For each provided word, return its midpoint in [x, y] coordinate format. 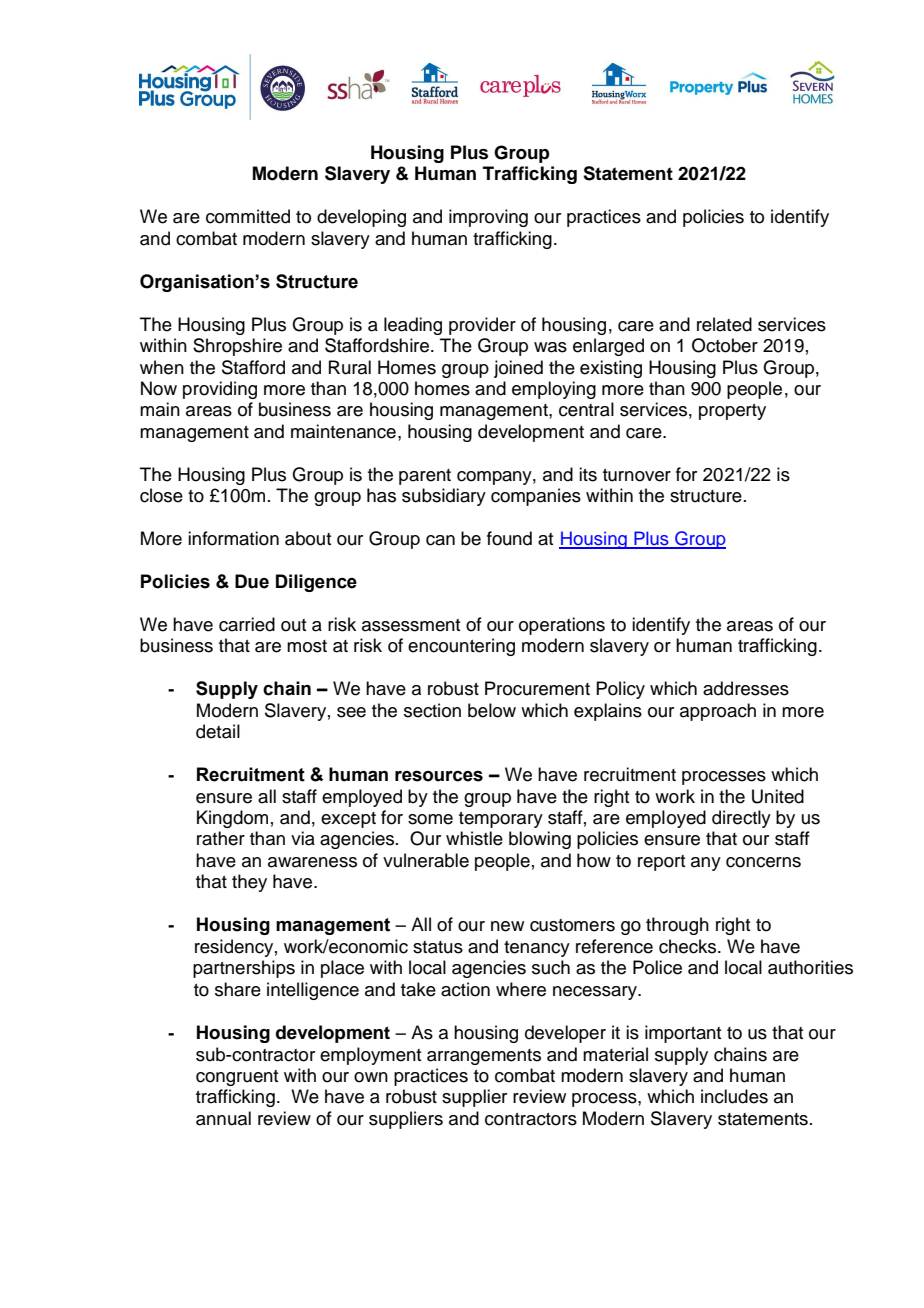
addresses [746, 688]
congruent [237, 1078]
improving [488, 218]
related [724, 324]
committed [248, 216]
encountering [461, 647]
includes [734, 1096]
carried [247, 624]
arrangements [484, 1057]
